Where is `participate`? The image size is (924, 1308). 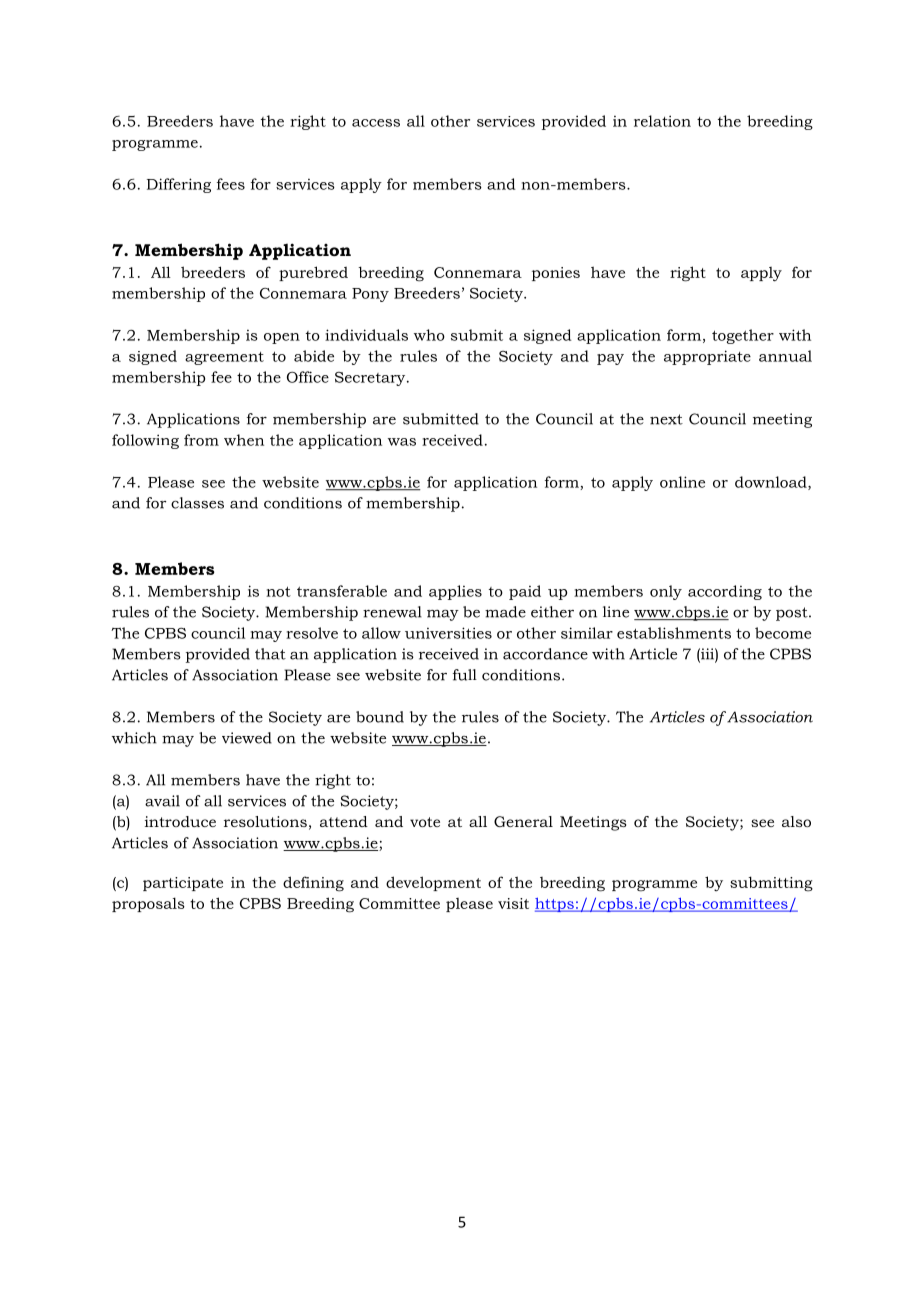 participate is located at coordinates (183, 884).
